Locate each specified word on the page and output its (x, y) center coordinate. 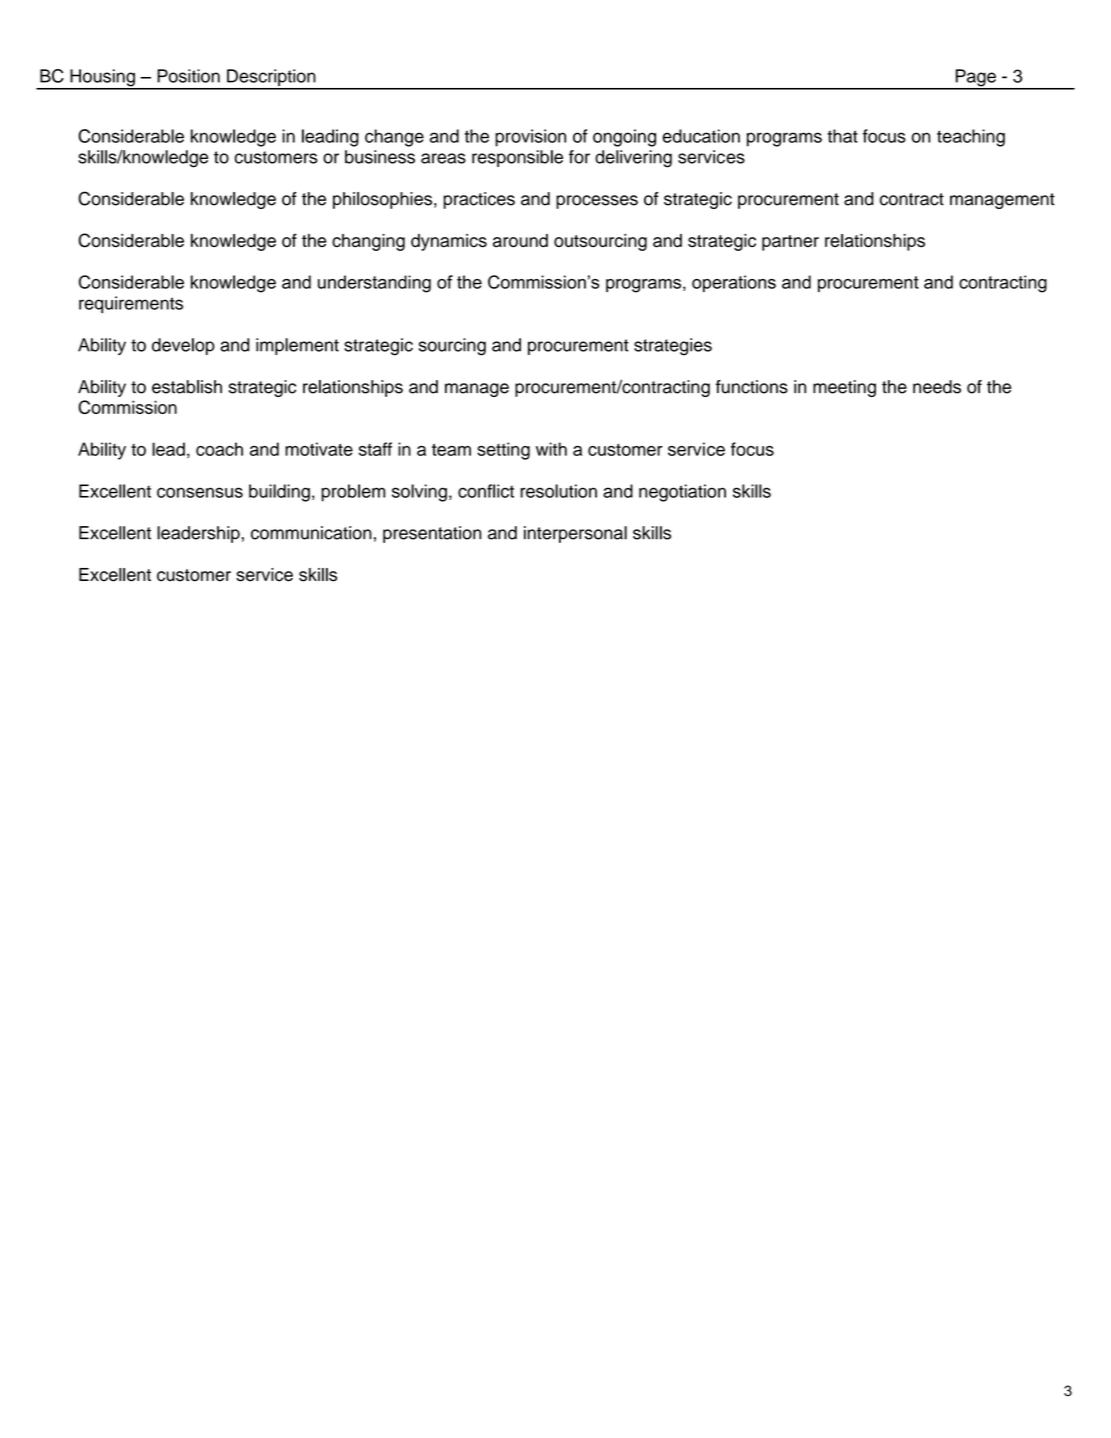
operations (734, 283)
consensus (200, 492)
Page (975, 79)
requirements (131, 305)
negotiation (682, 493)
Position (188, 76)
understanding (374, 284)
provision (530, 138)
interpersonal (575, 534)
